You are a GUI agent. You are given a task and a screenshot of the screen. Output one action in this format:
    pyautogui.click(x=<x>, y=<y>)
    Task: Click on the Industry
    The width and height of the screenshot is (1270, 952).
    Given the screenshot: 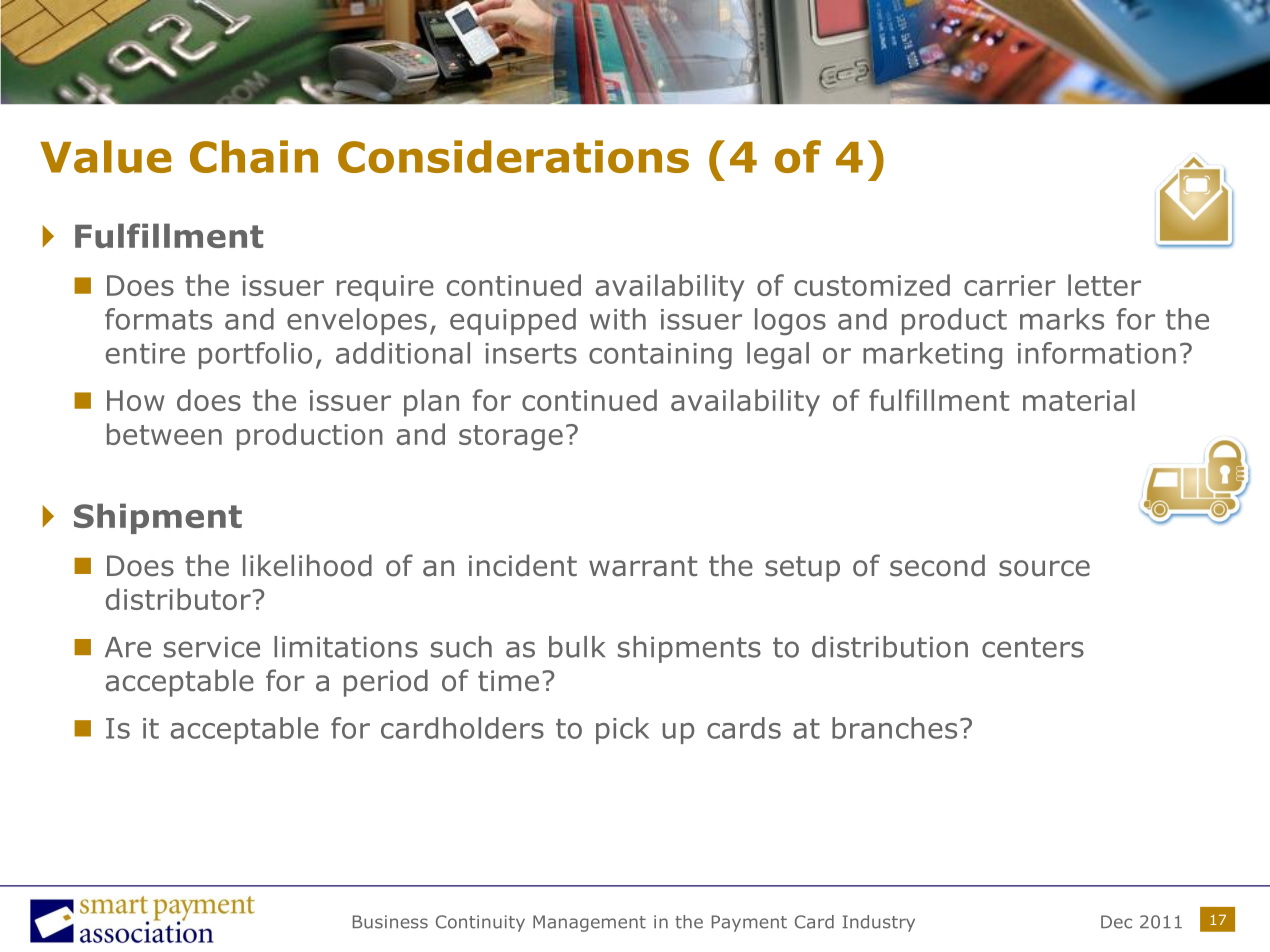 What is the action you would take?
    pyautogui.click(x=878, y=923)
